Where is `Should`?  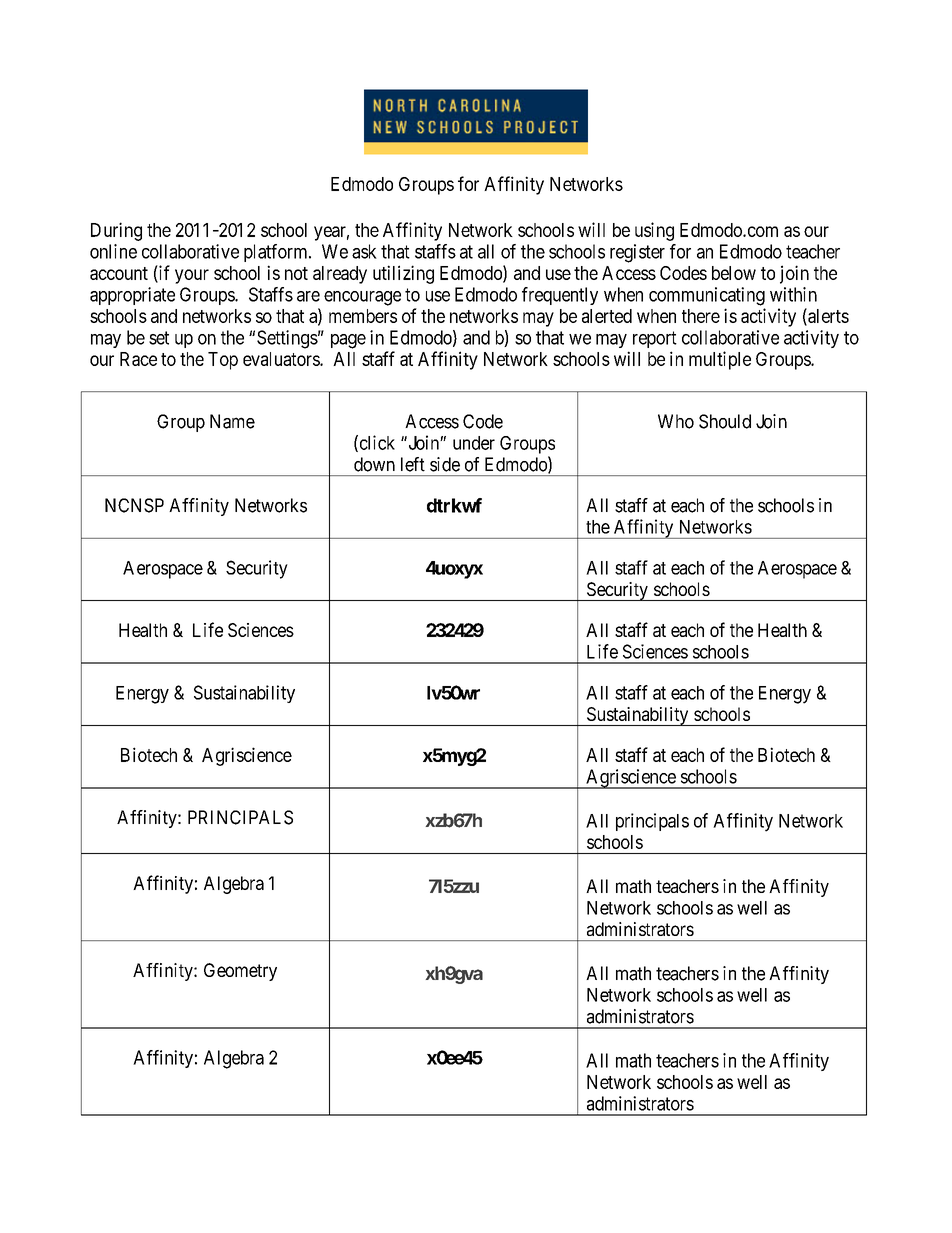
Should is located at coordinates (725, 421).
